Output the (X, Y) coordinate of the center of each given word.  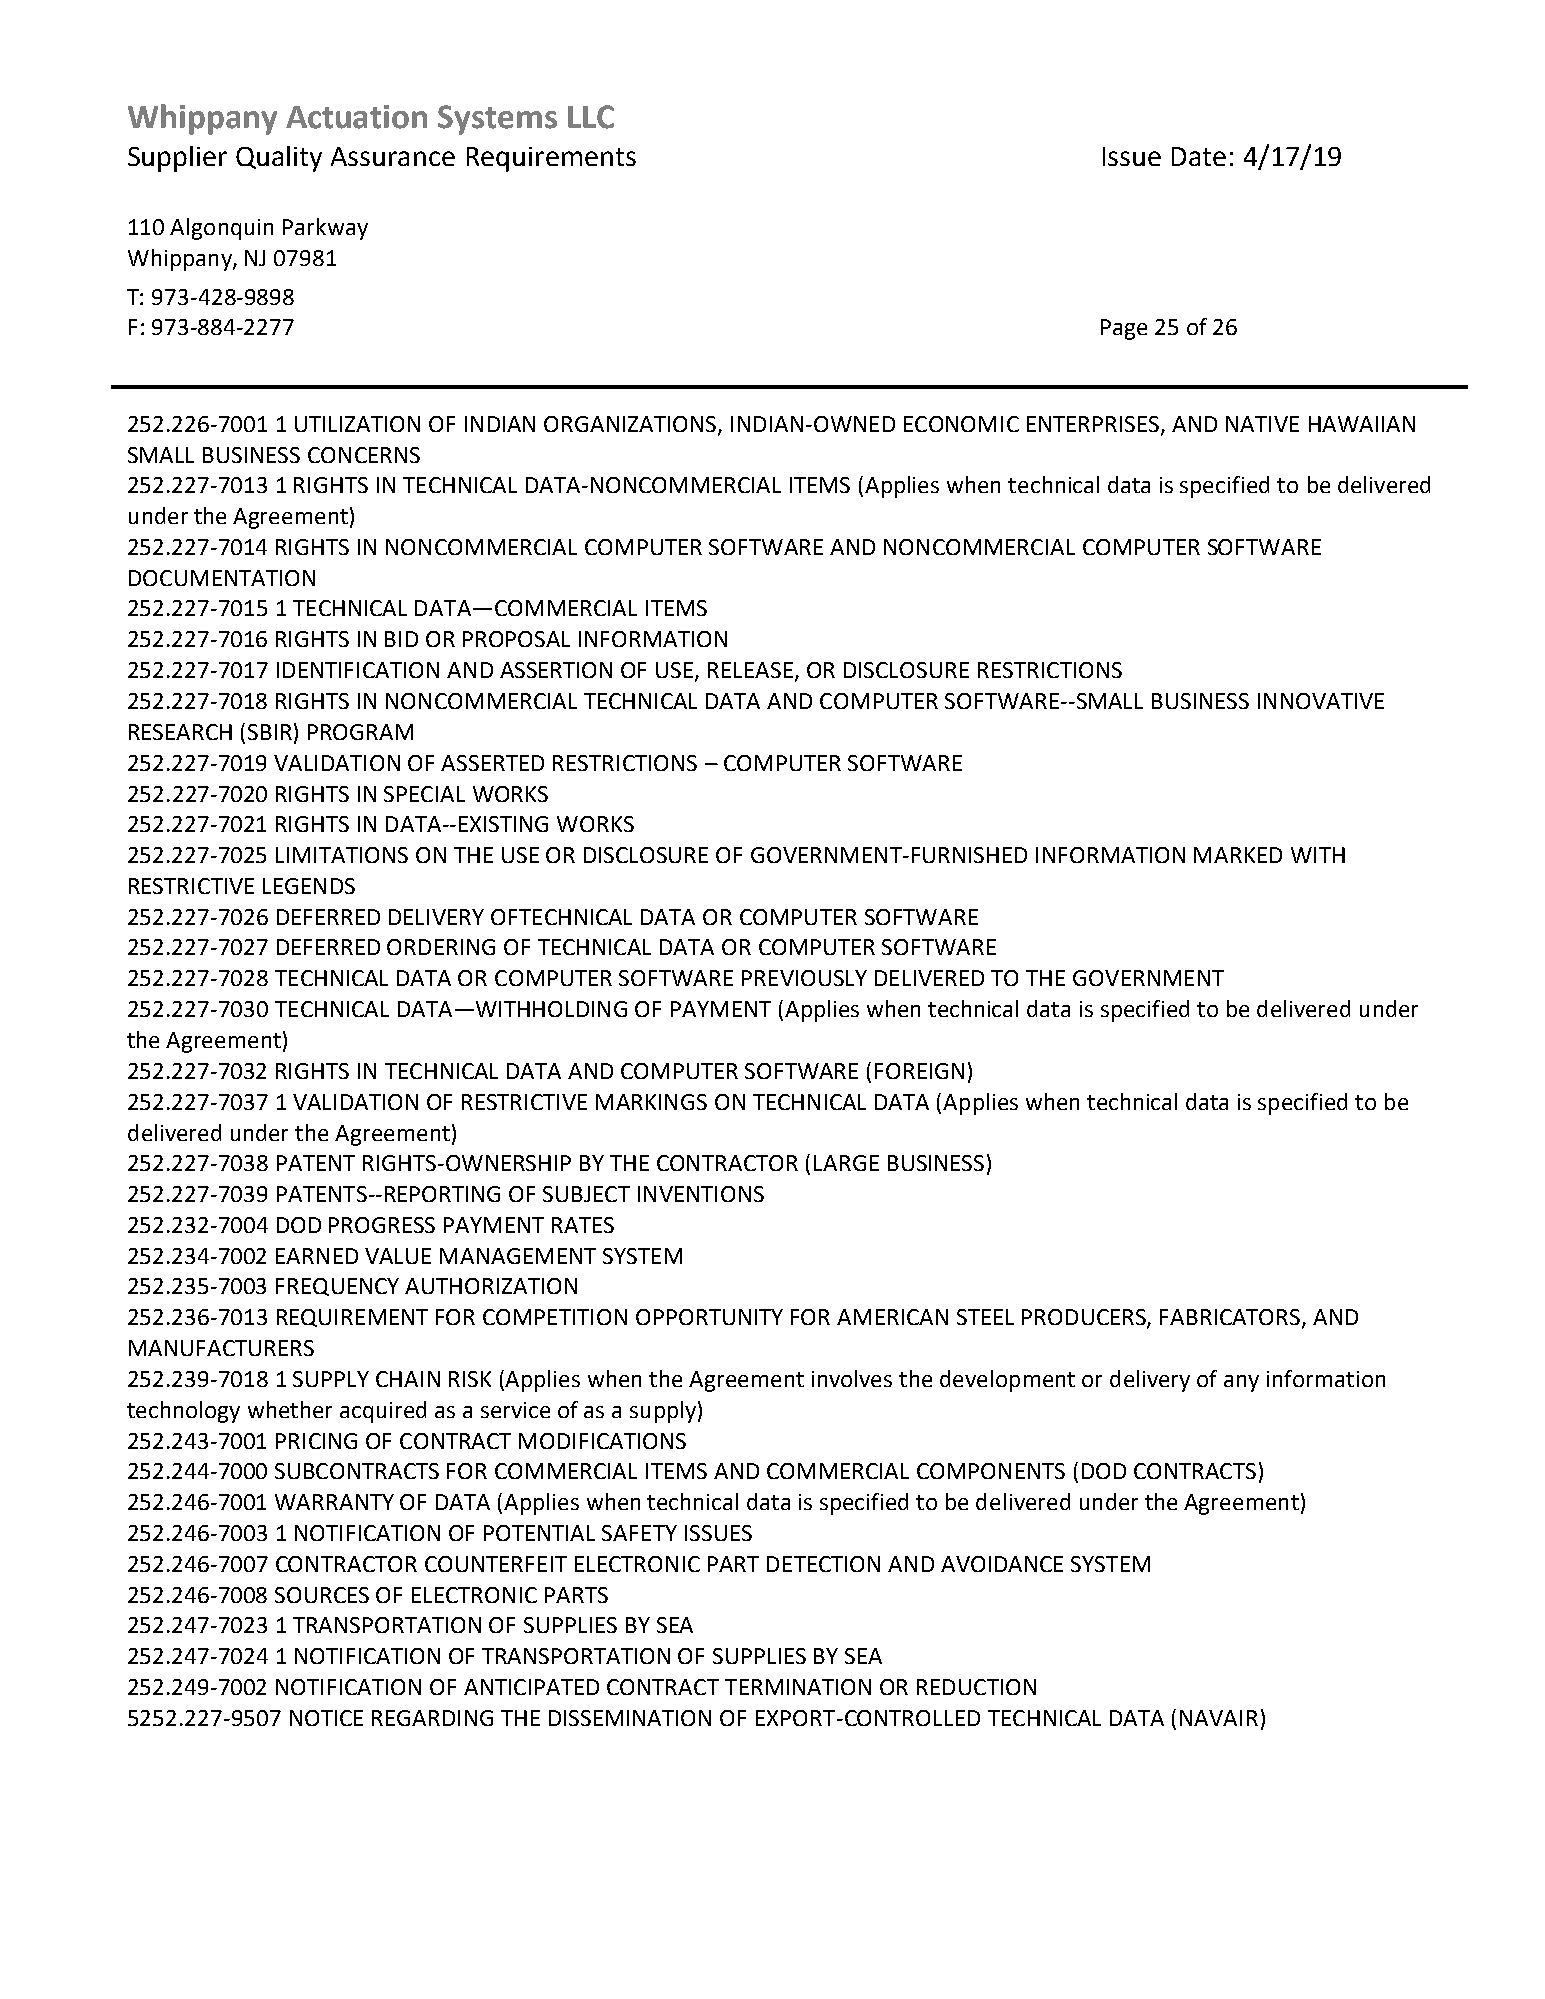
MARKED (1238, 855)
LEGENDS (309, 886)
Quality (279, 159)
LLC (591, 117)
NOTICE (326, 1718)
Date (1199, 156)
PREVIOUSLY (804, 978)
